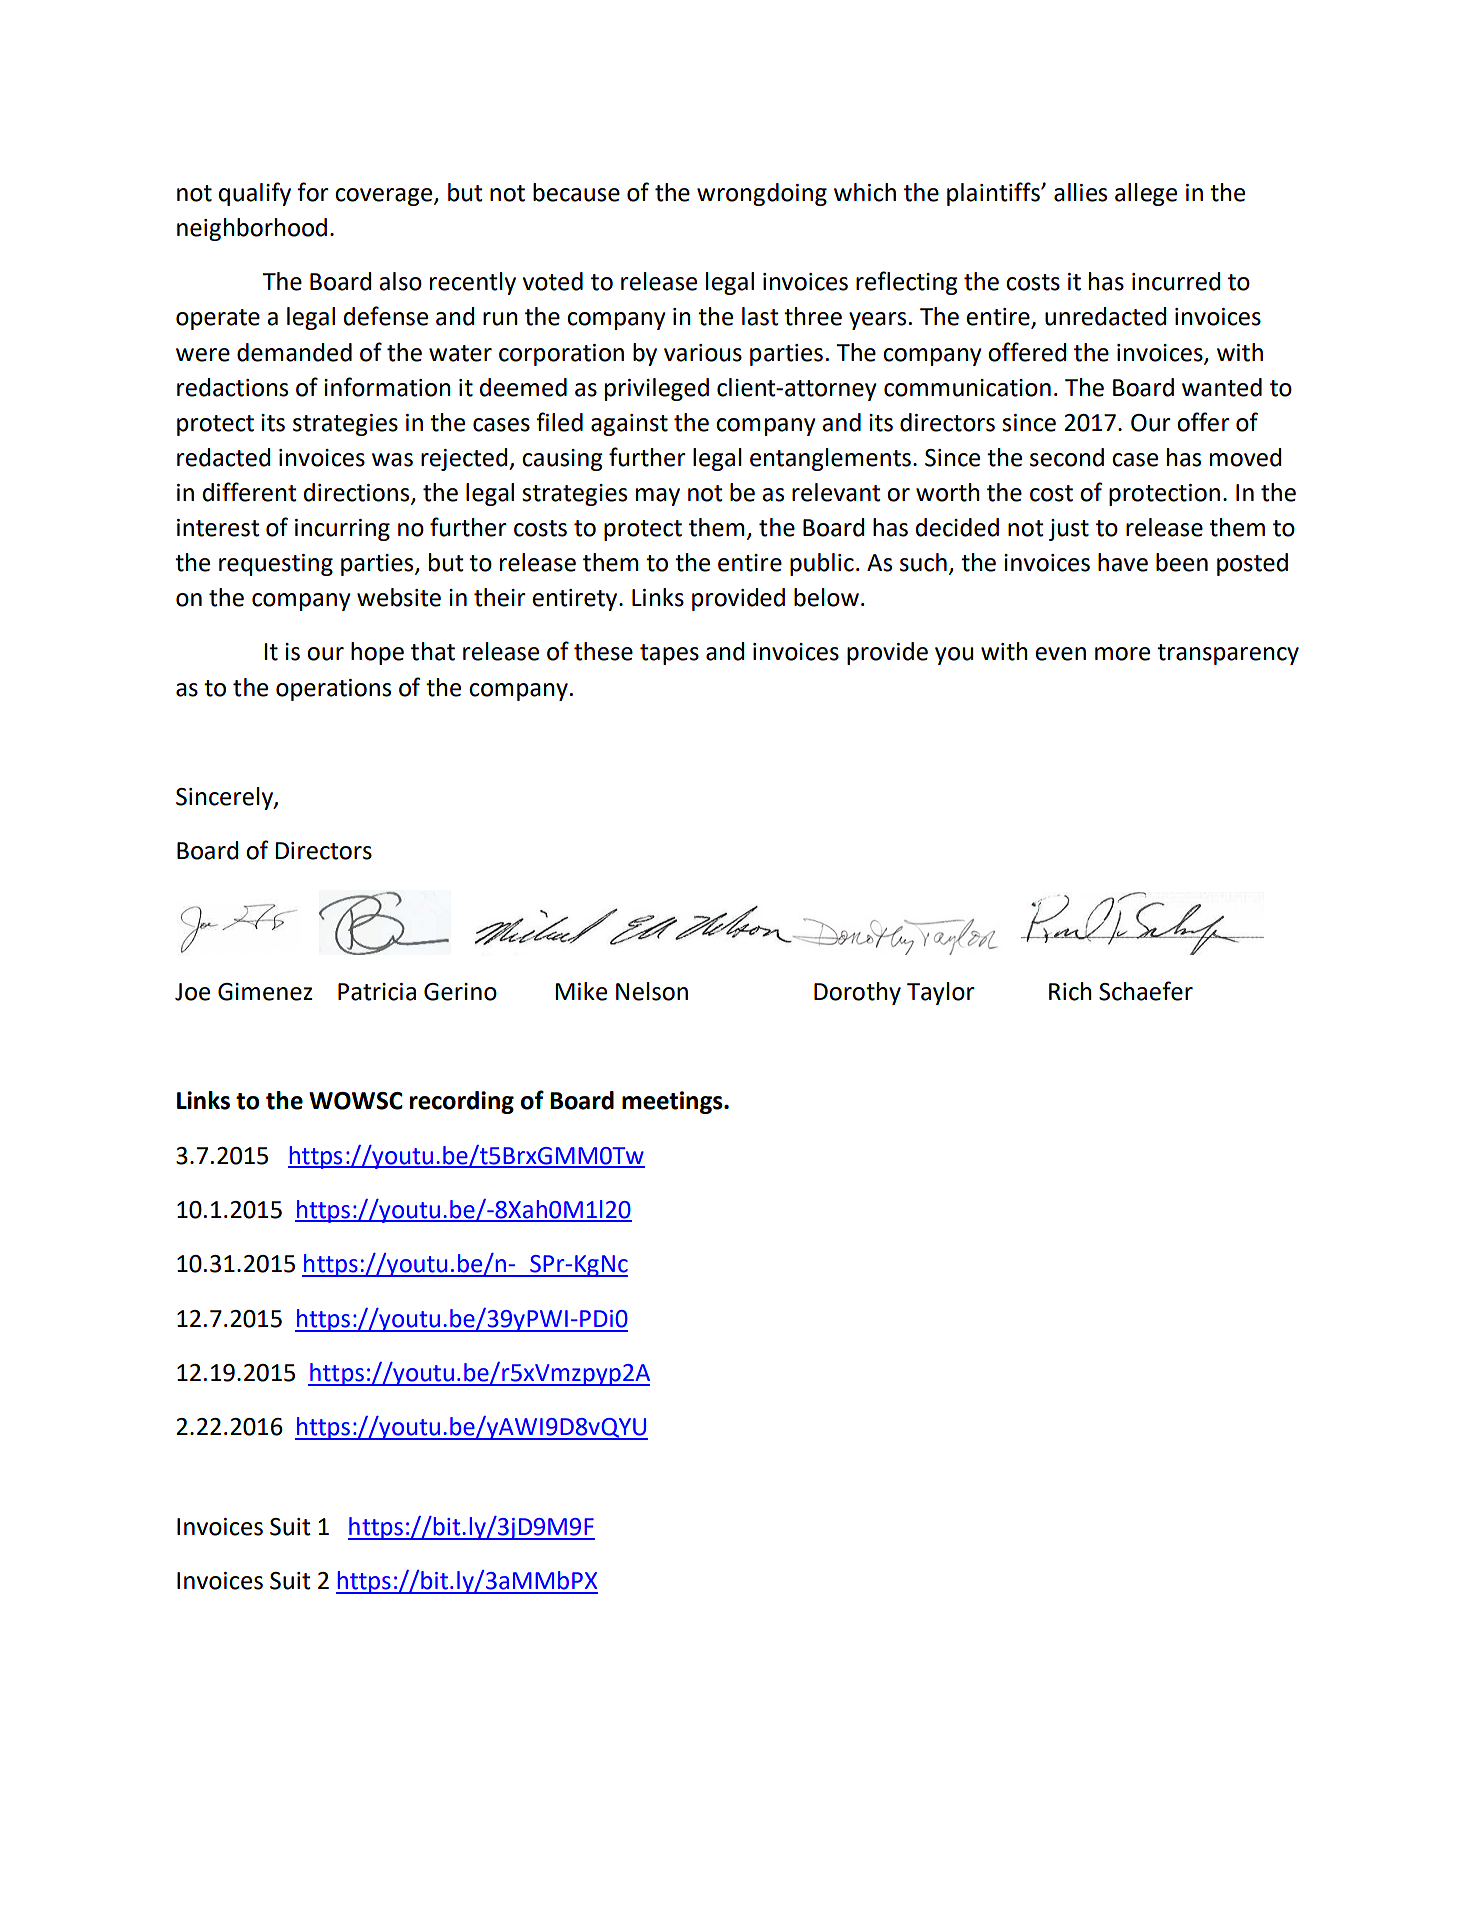  I want to click on allege, so click(1146, 194).
